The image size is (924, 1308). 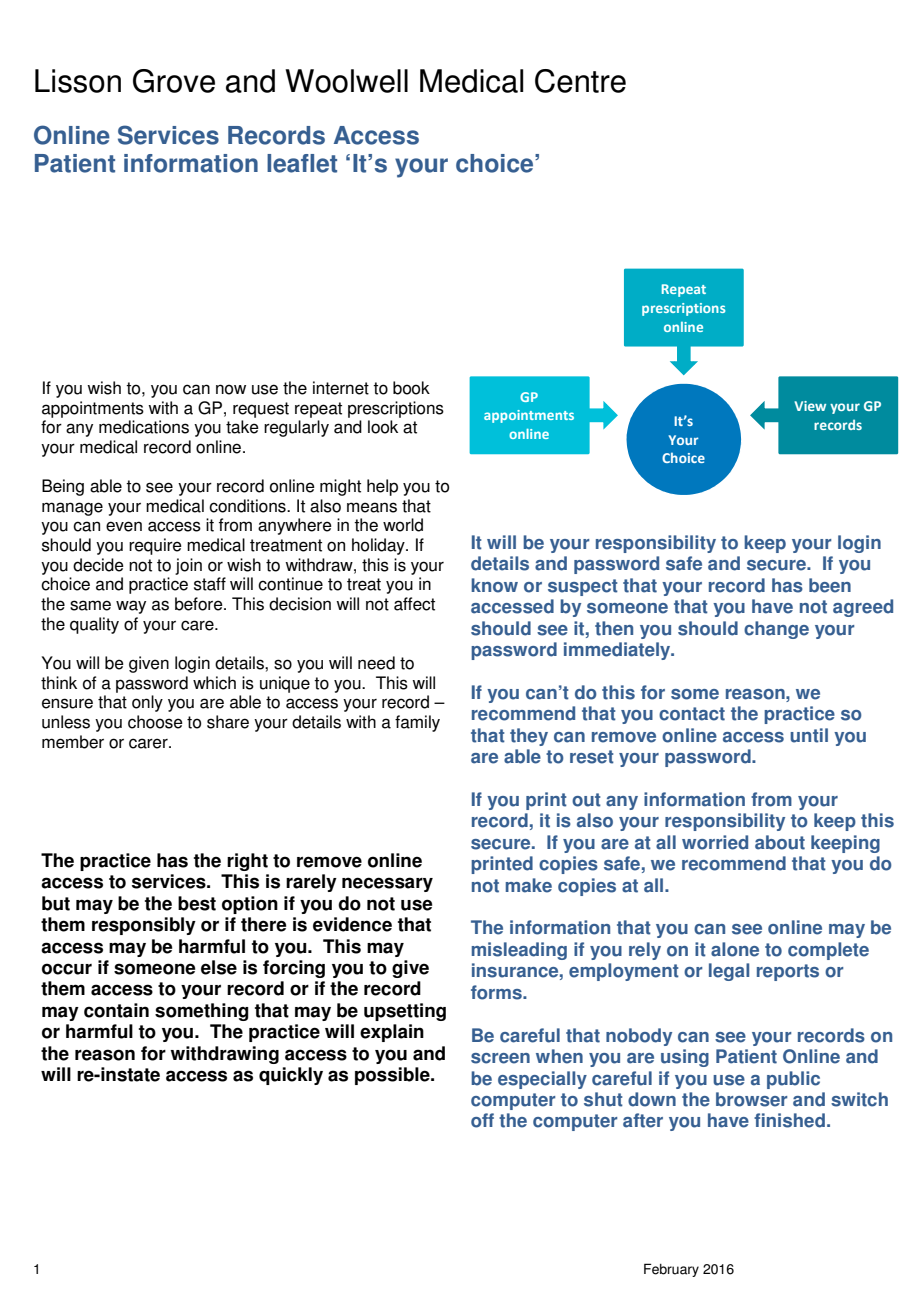 I want to click on View, so click(x=810, y=406).
